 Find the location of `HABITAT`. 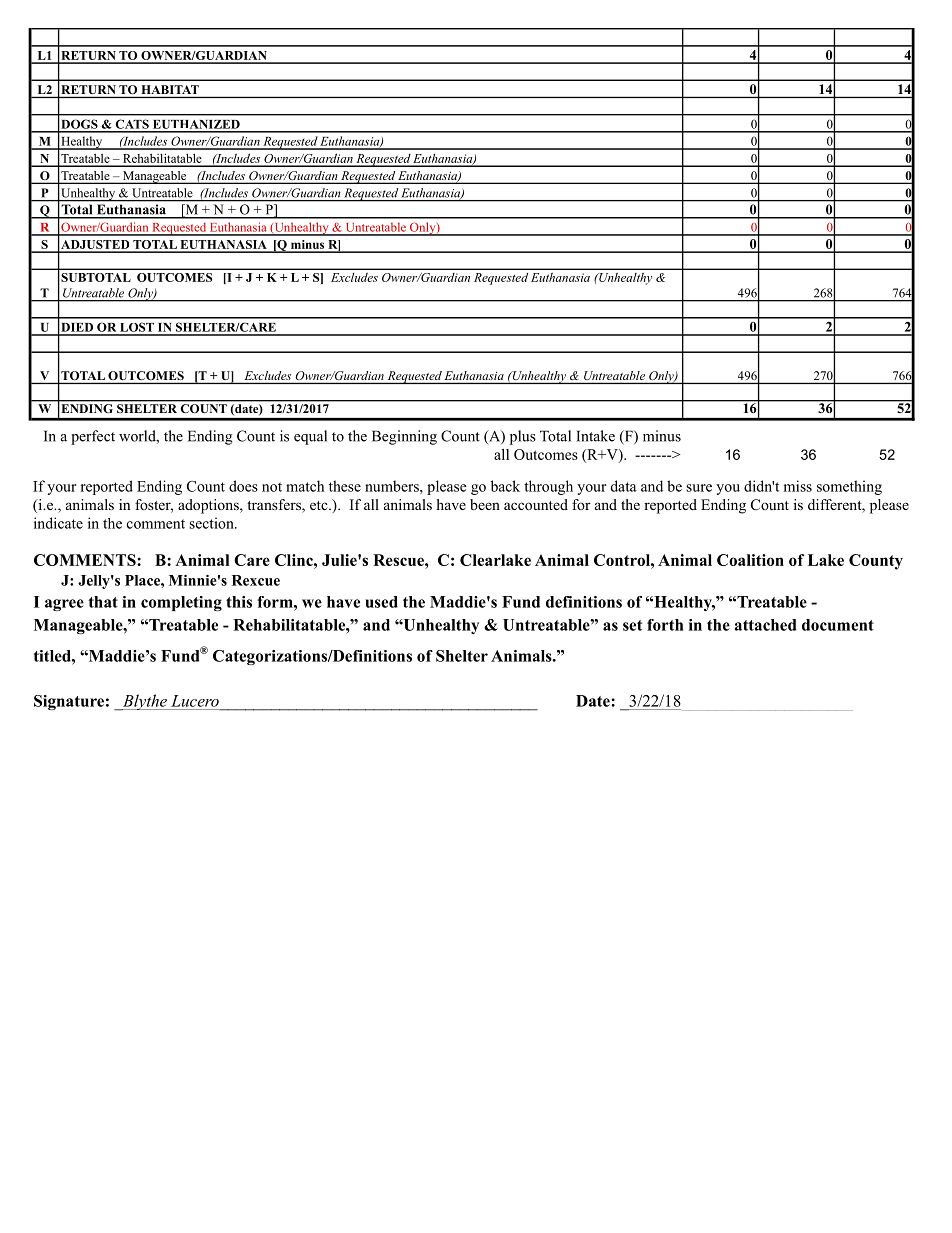

HABITAT is located at coordinates (170, 89).
